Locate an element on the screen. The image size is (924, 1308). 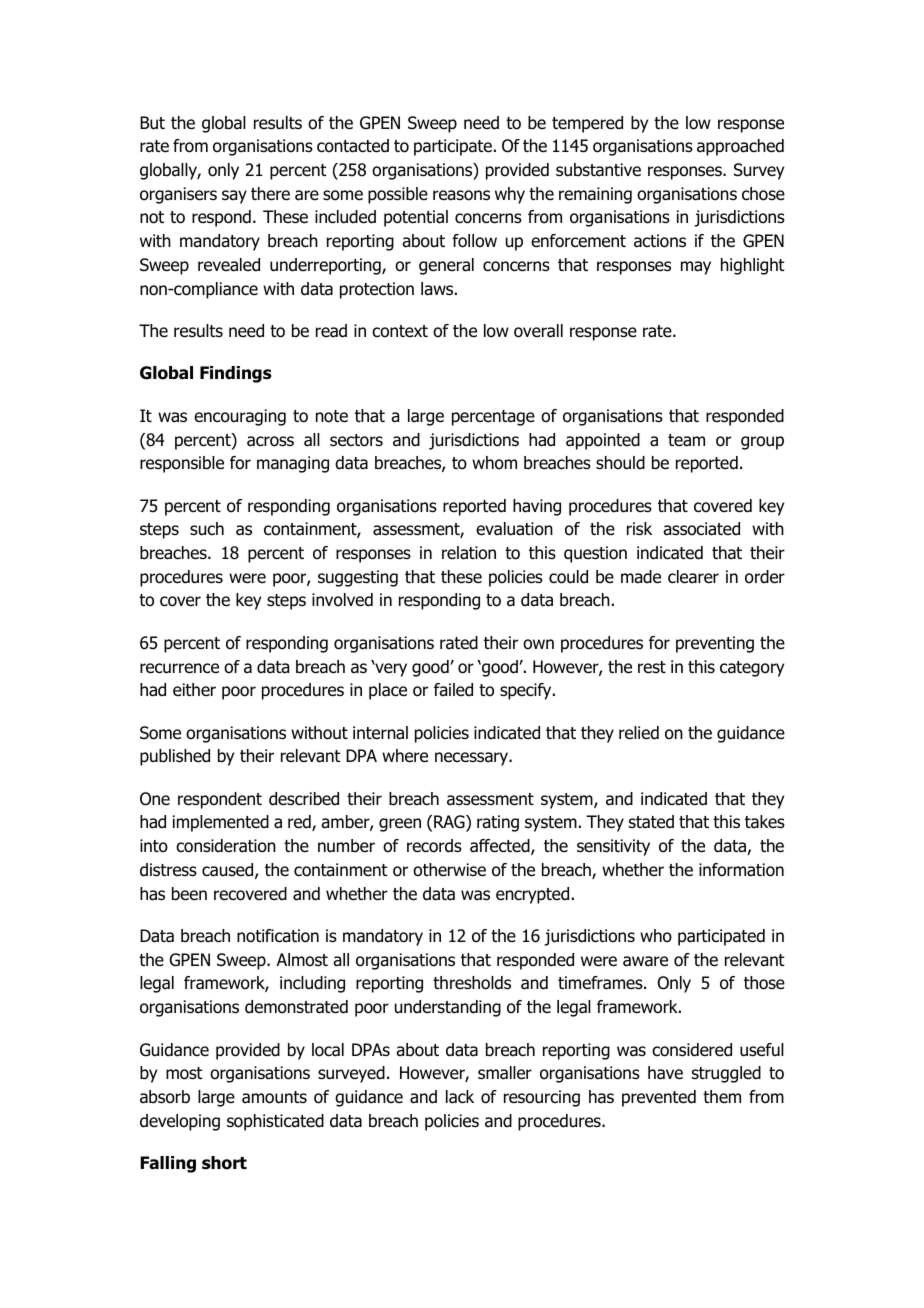
say is located at coordinates (234, 197).
